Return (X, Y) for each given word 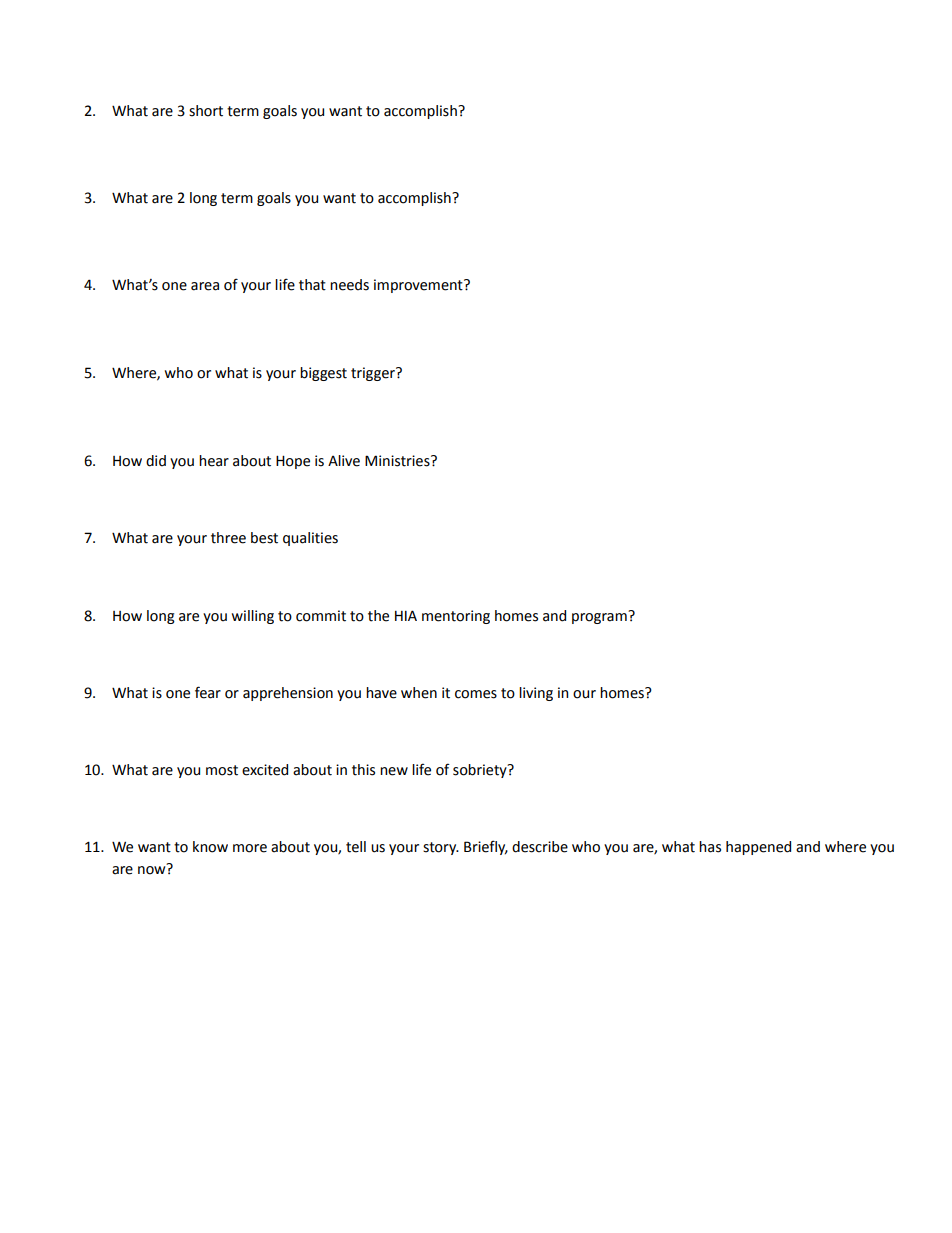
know (210, 847)
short (206, 111)
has (710, 847)
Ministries (398, 461)
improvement (419, 286)
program (600, 617)
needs (349, 285)
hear (214, 461)
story (441, 848)
